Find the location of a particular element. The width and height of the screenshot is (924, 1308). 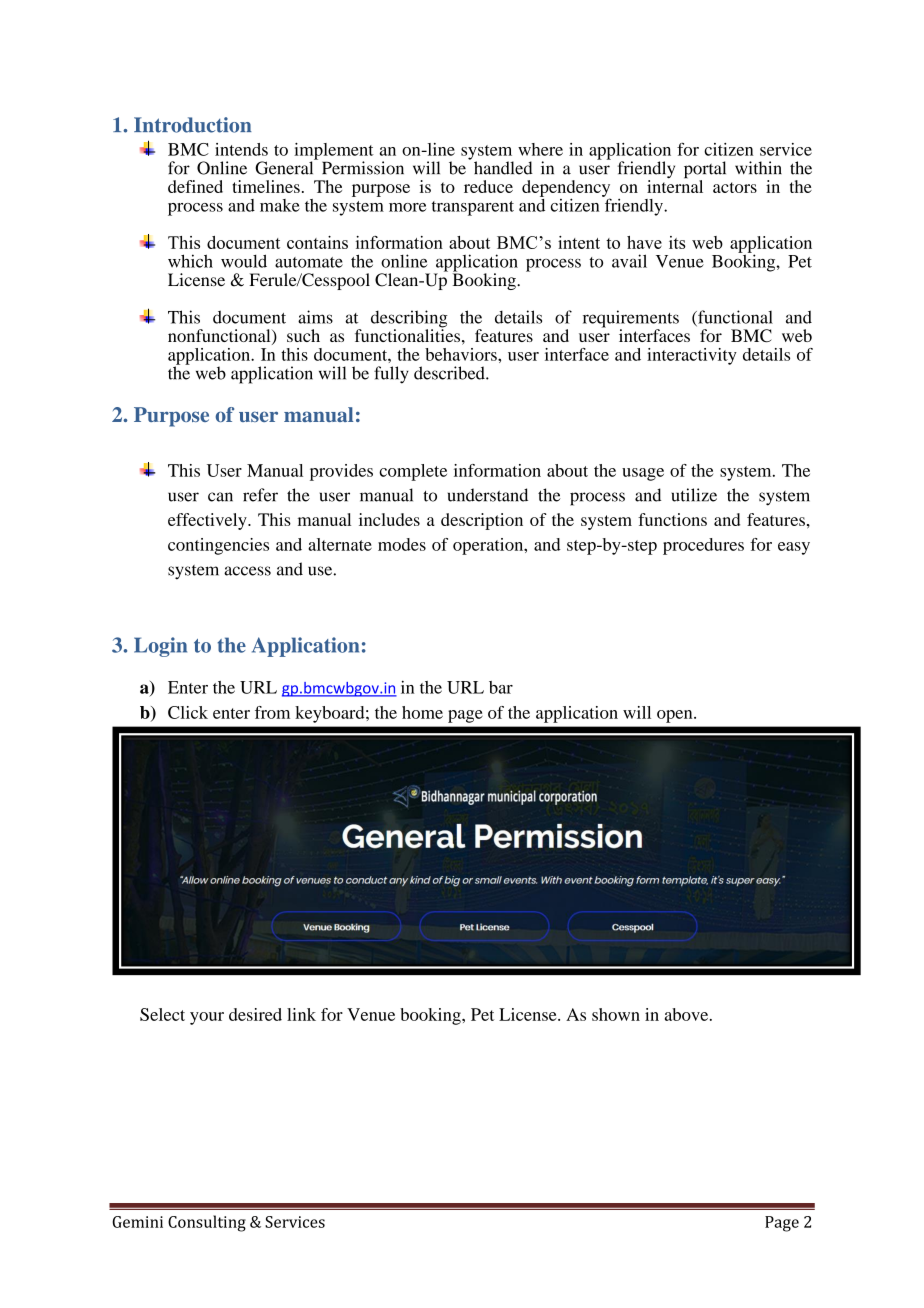

intends is located at coordinates (241, 149).
